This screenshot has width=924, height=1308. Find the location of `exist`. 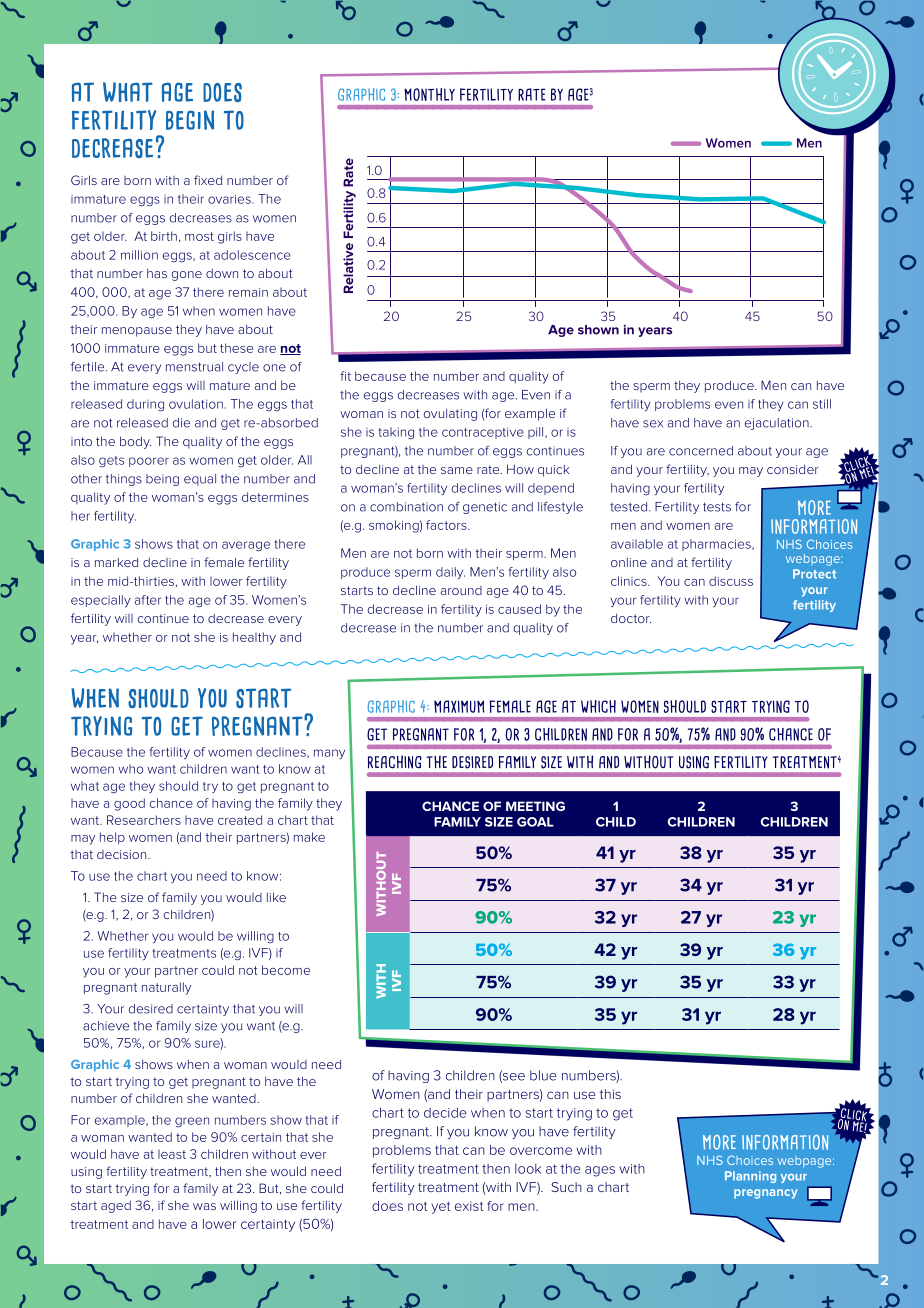

exist is located at coordinates (469, 1206).
